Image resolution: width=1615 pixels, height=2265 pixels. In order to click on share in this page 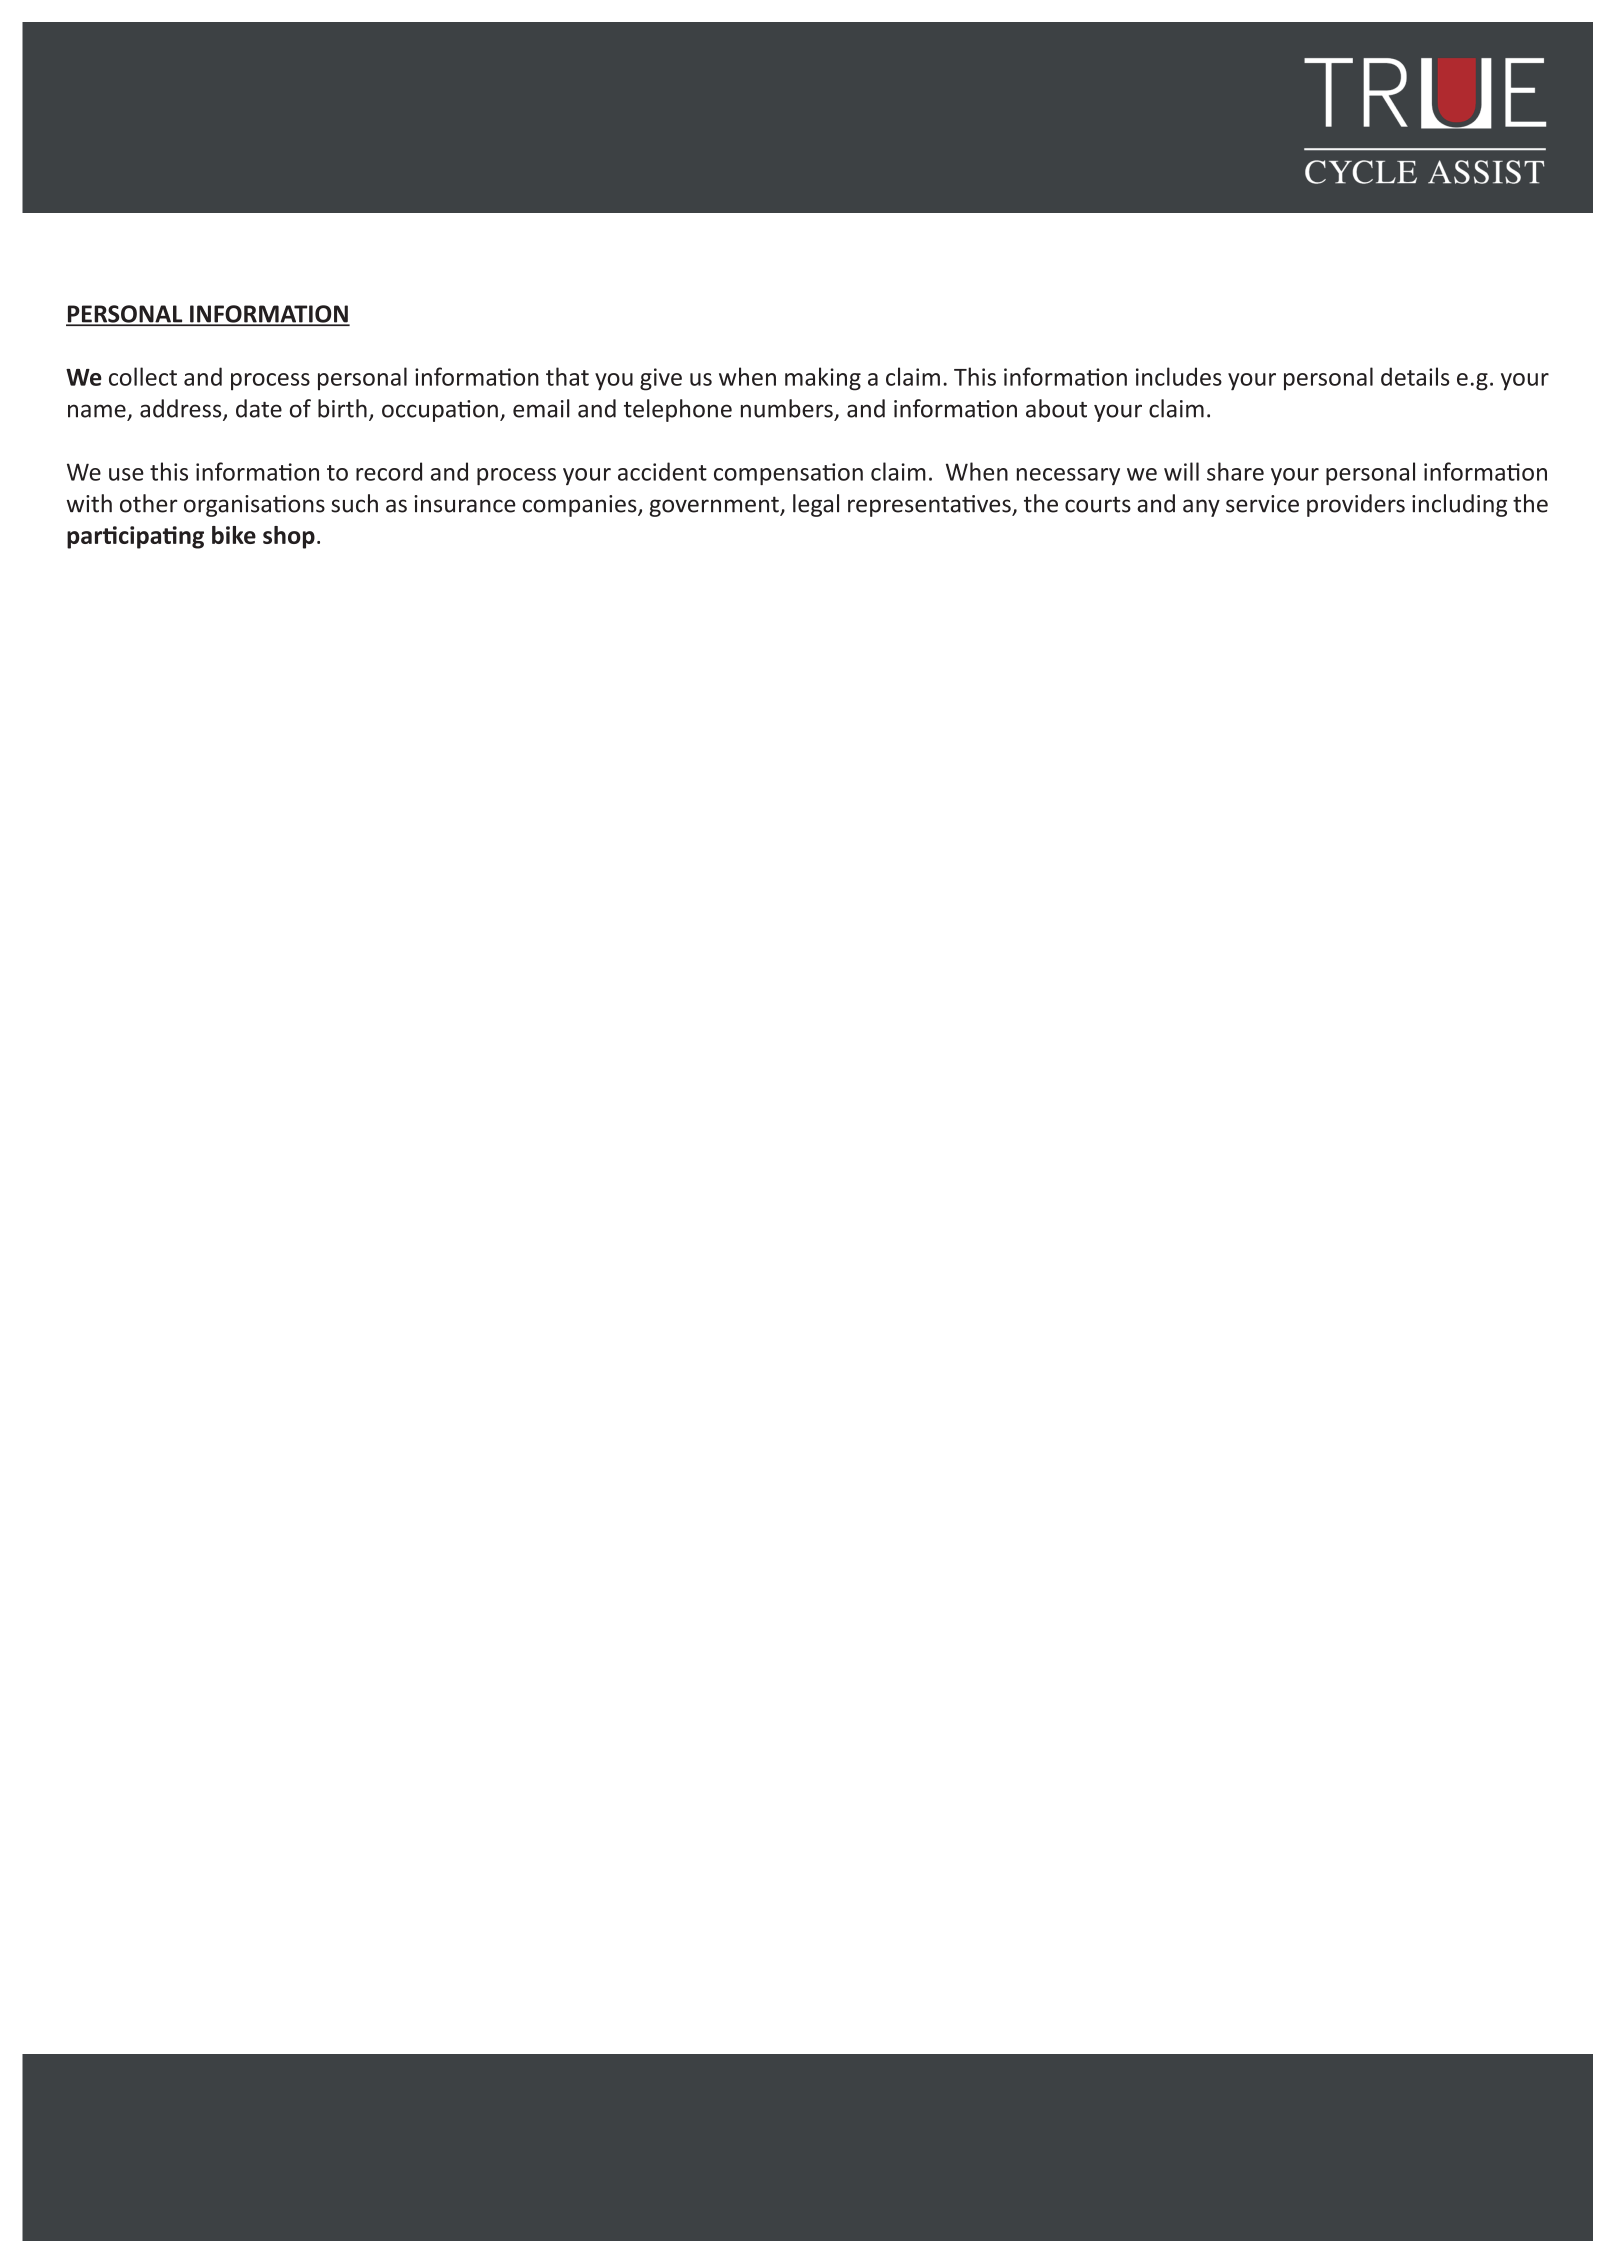, I will do `click(1235, 471)`.
